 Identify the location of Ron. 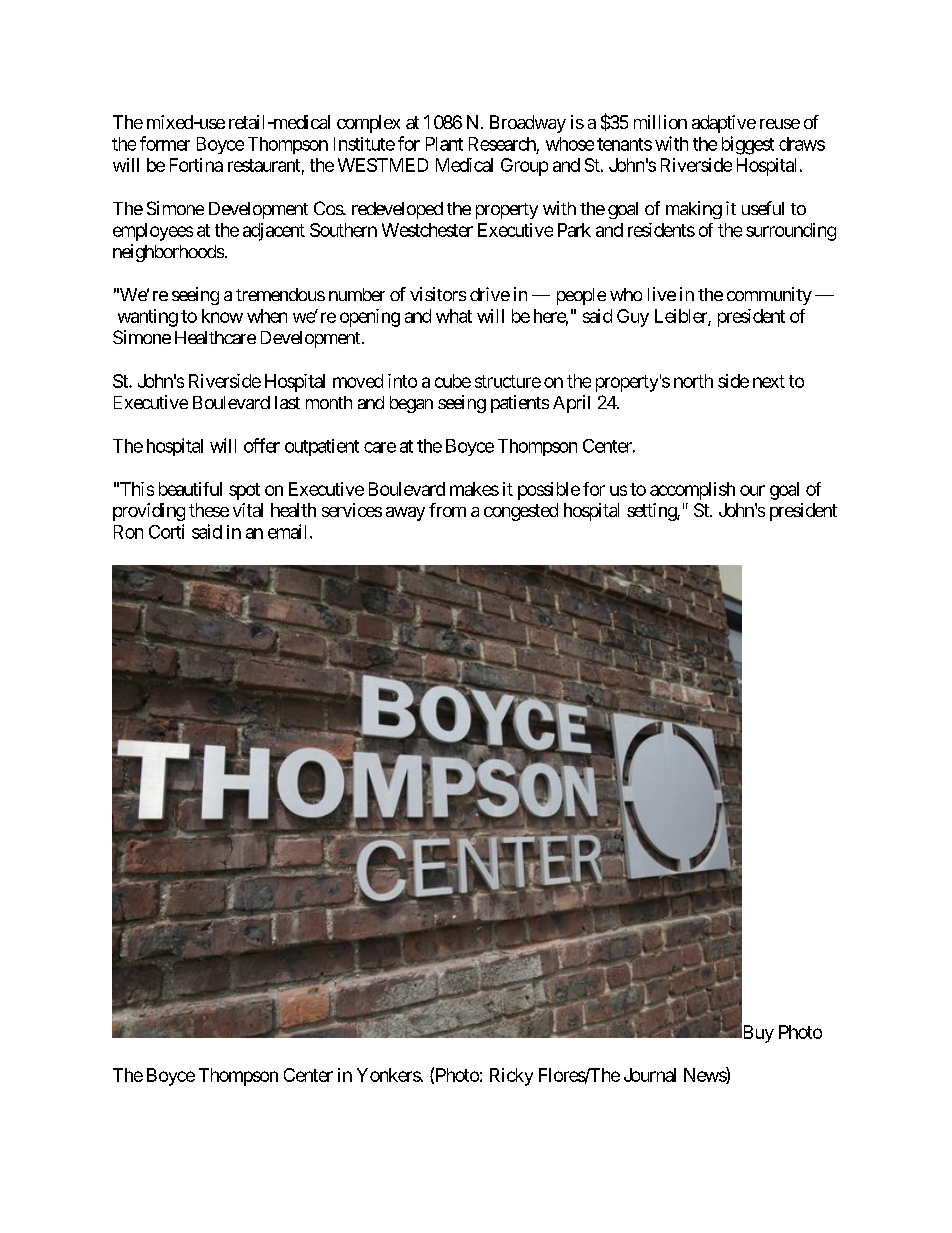
(128, 532).
